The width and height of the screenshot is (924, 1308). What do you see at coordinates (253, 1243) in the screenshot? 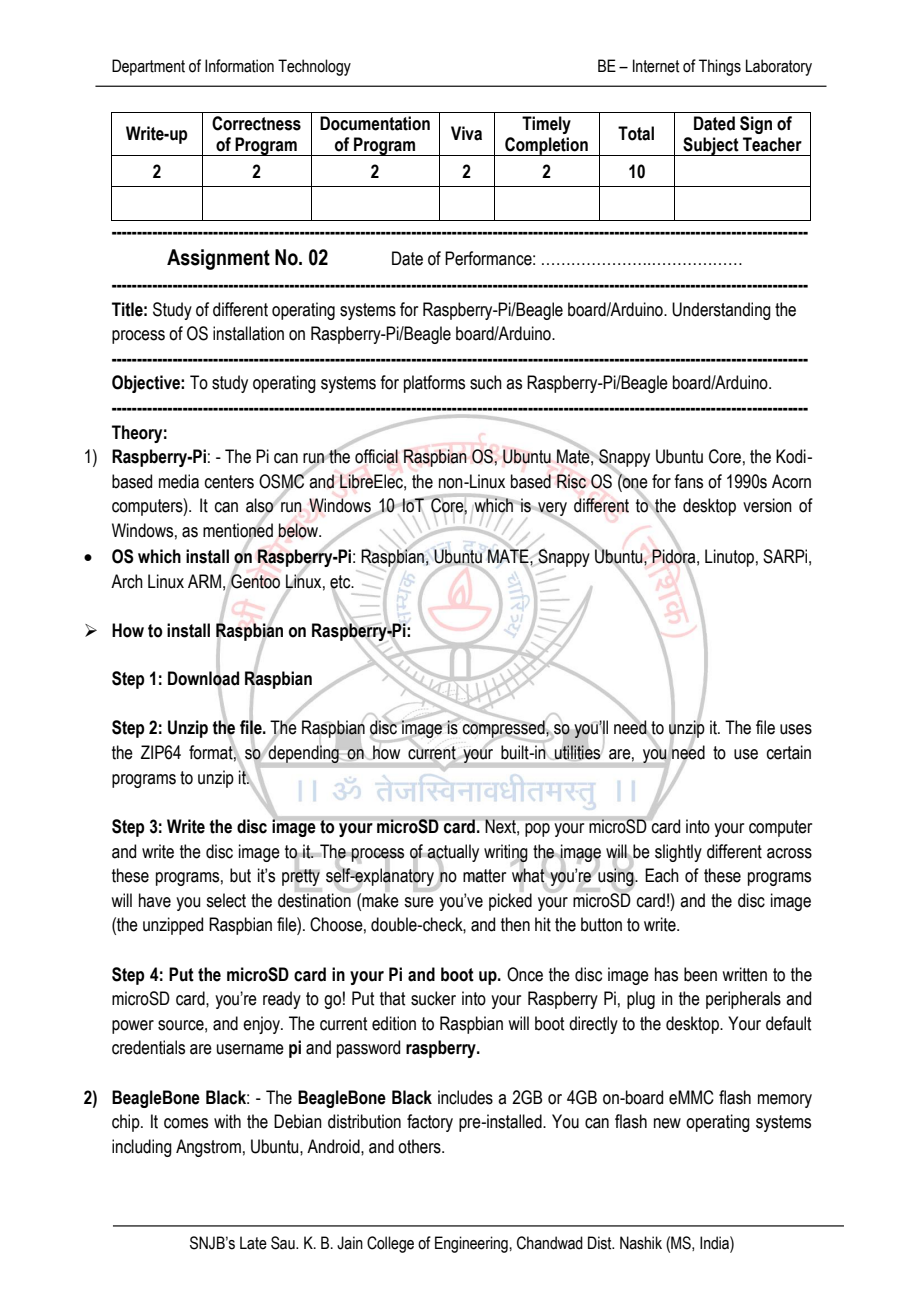
I see `Late` at bounding box center [253, 1243].
